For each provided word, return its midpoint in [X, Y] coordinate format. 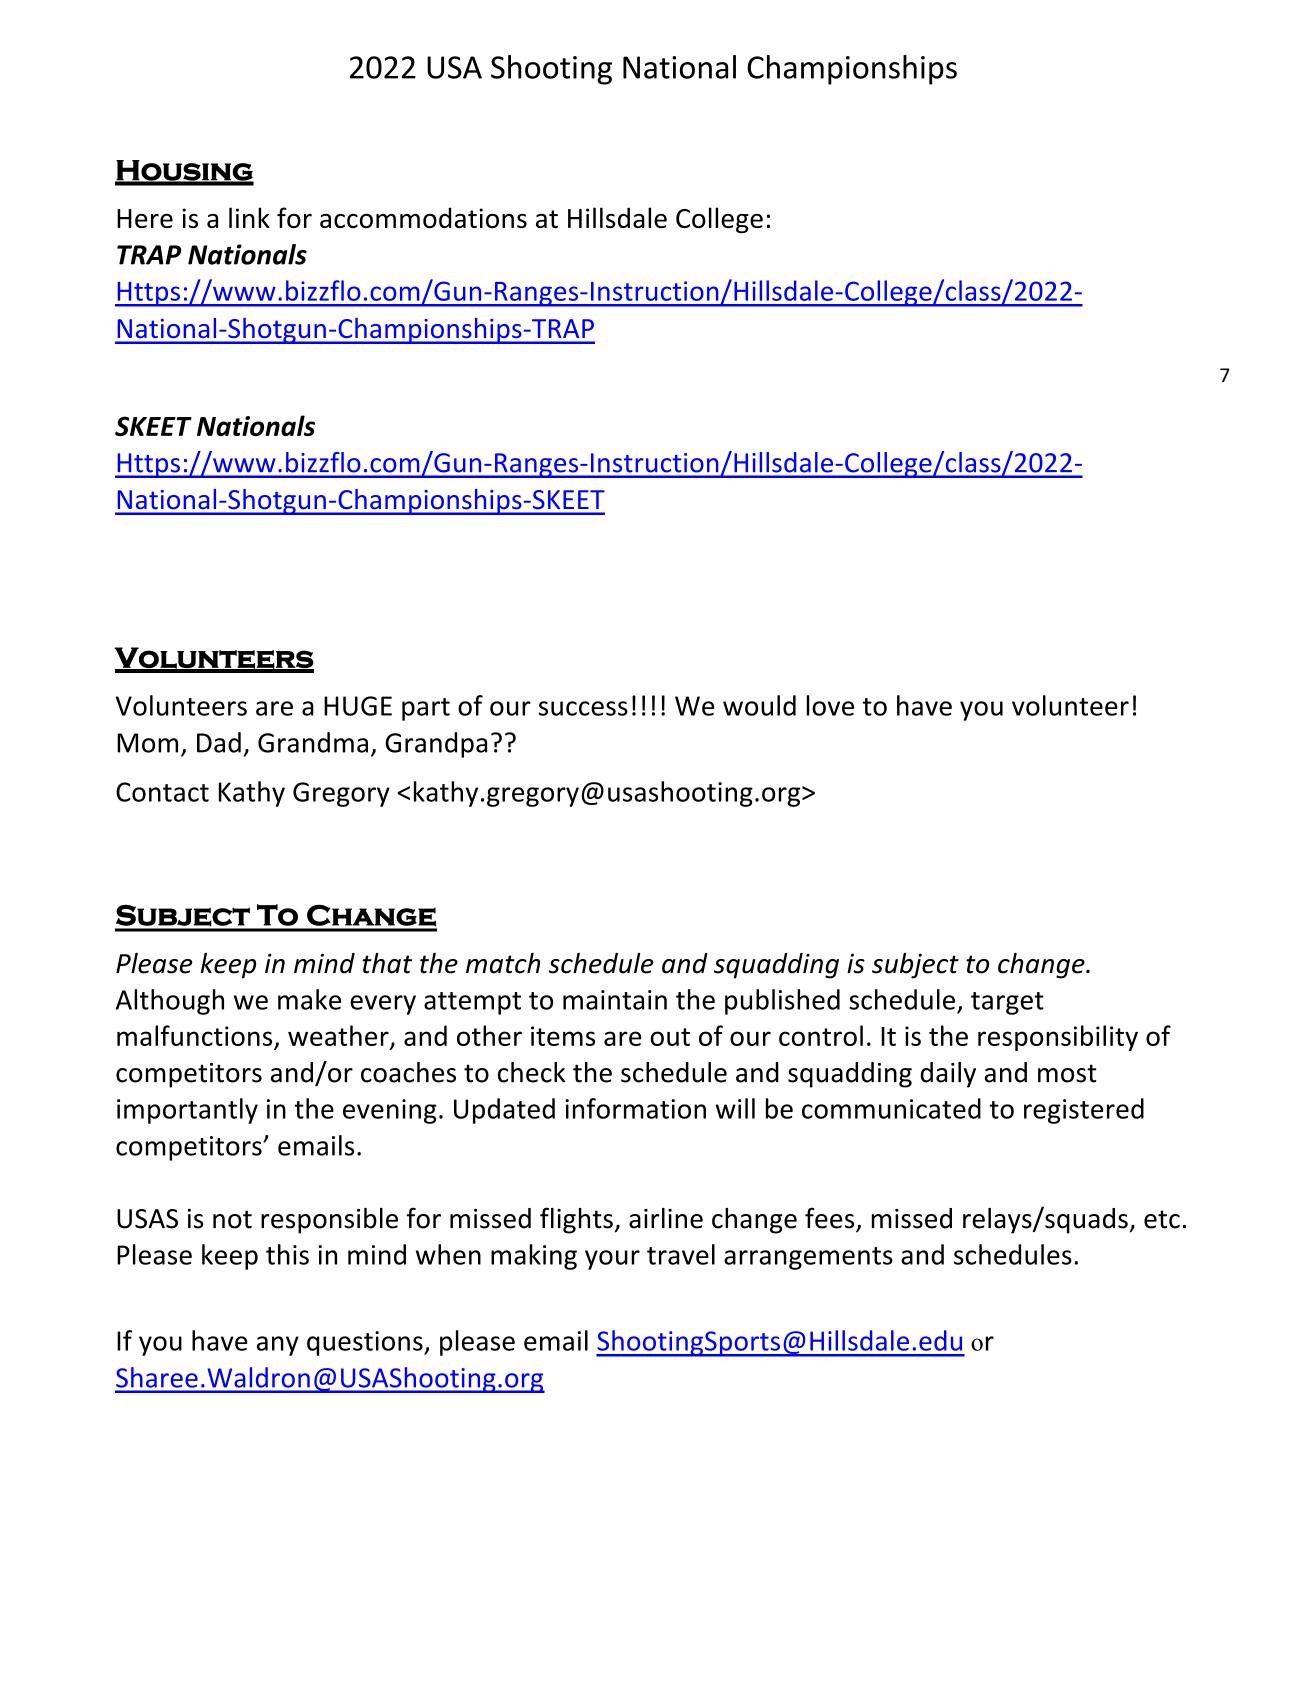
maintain [615, 1000]
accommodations [423, 217]
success [583, 708]
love [830, 705]
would [759, 705]
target [1007, 1003]
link [249, 217]
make [309, 999]
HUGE [358, 706]
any [278, 1346]
